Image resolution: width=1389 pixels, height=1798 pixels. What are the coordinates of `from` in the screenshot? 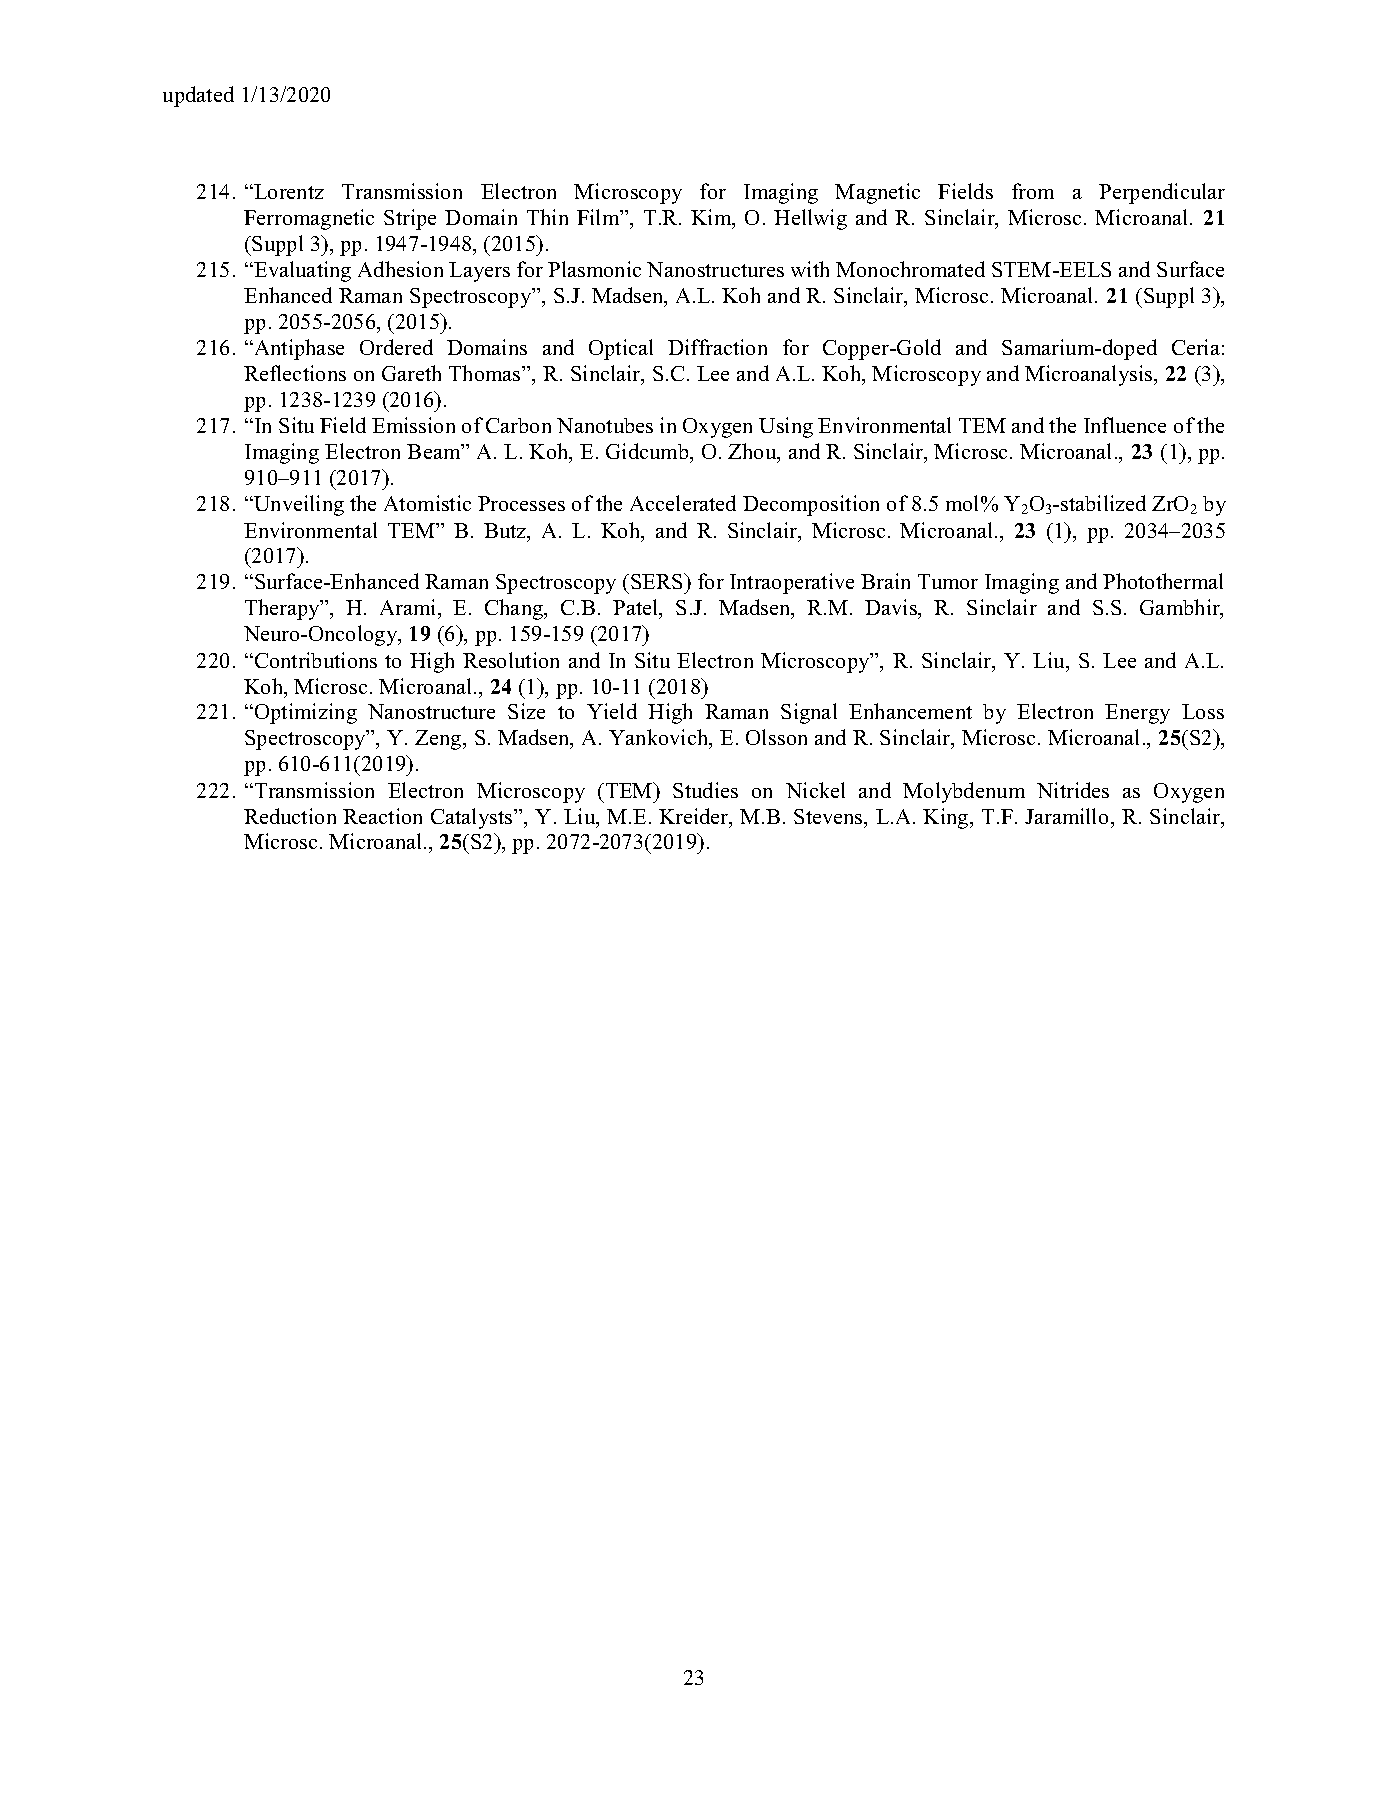 It's located at (1033, 191).
